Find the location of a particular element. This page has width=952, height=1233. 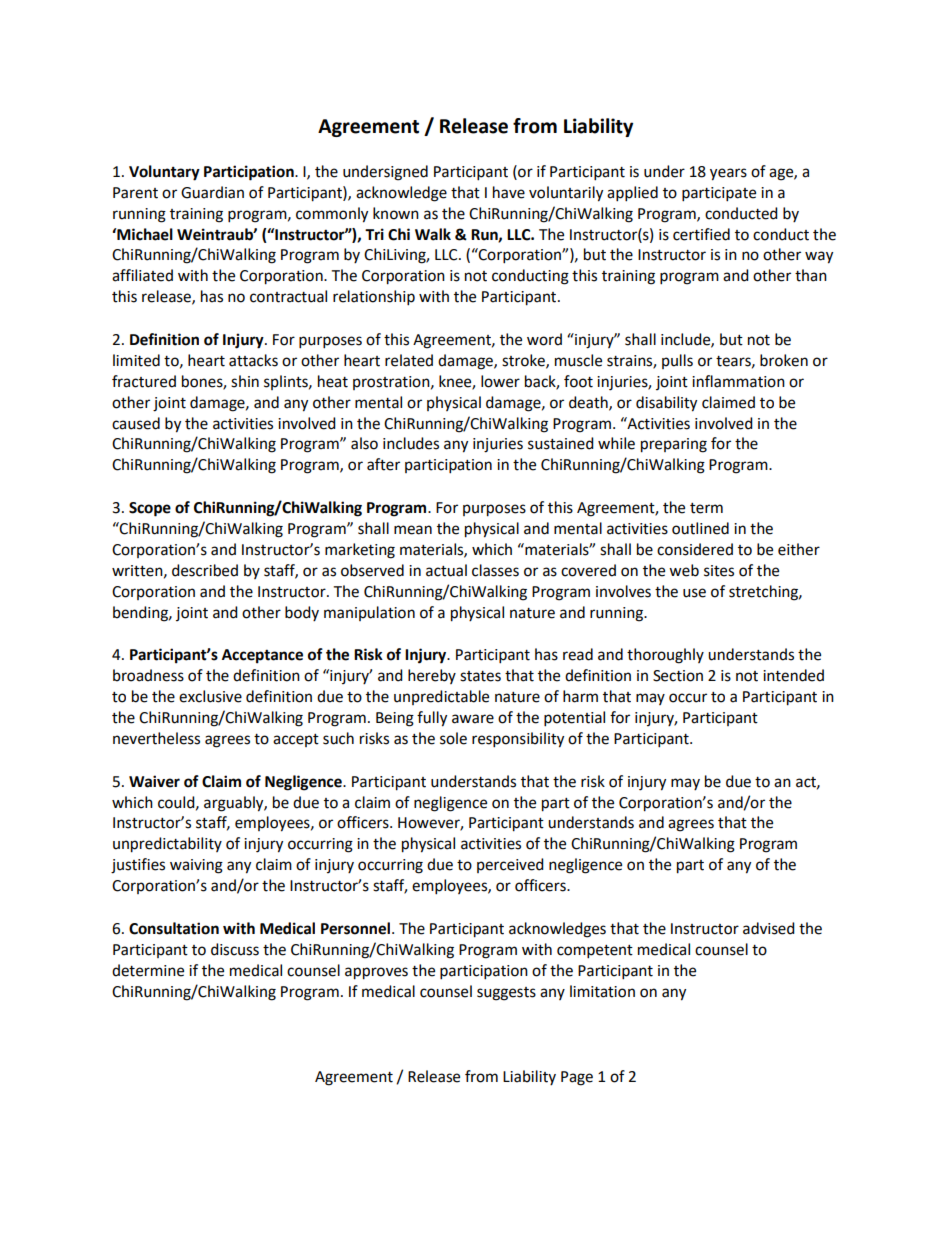

described is located at coordinates (205, 570).
